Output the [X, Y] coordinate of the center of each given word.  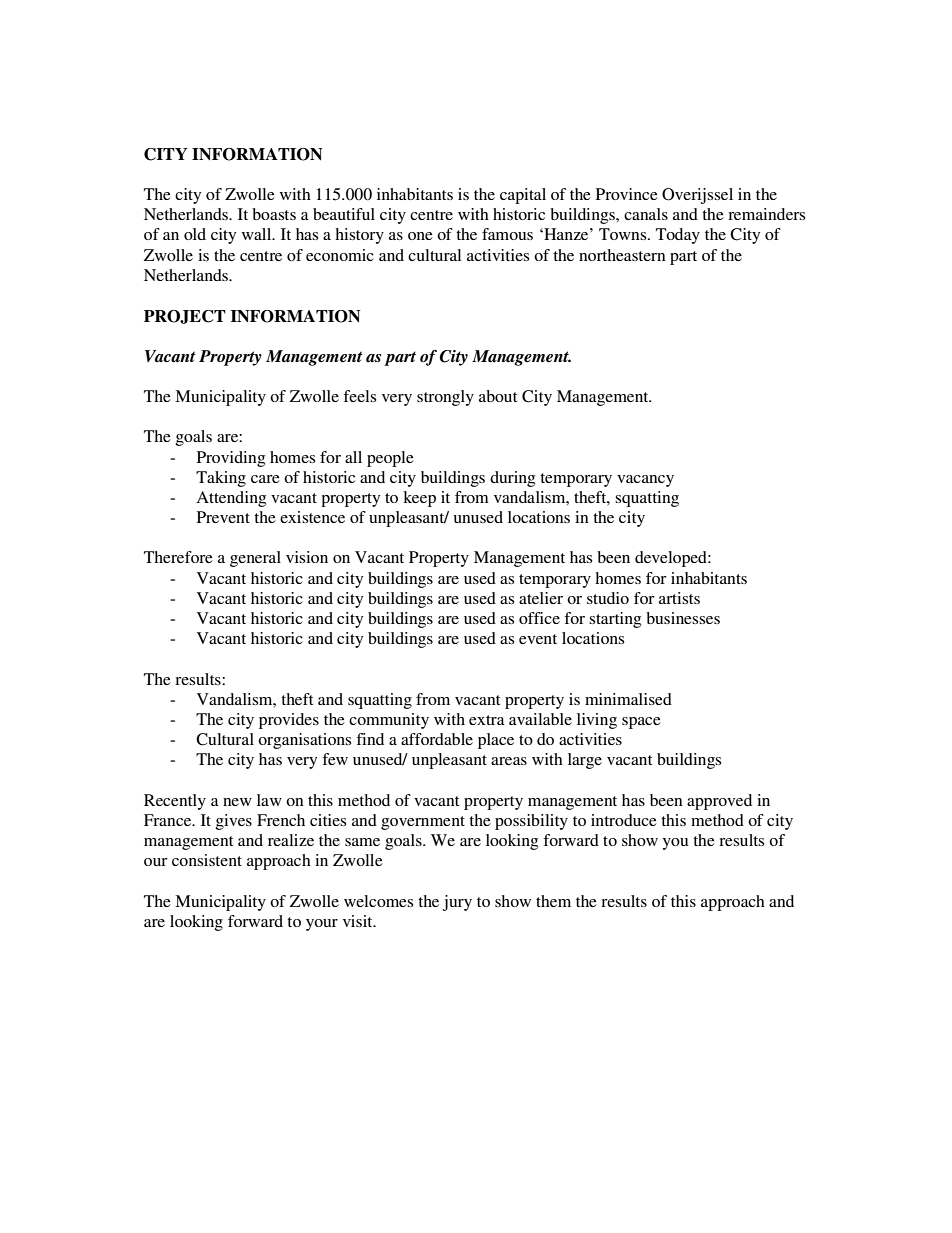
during [512, 479]
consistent [207, 860]
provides [289, 721]
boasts [274, 214]
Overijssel [697, 196]
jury [457, 903]
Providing [231, 459]
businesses [683, 618]
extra [487, 720]
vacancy [645, 481]
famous [507, 234]
